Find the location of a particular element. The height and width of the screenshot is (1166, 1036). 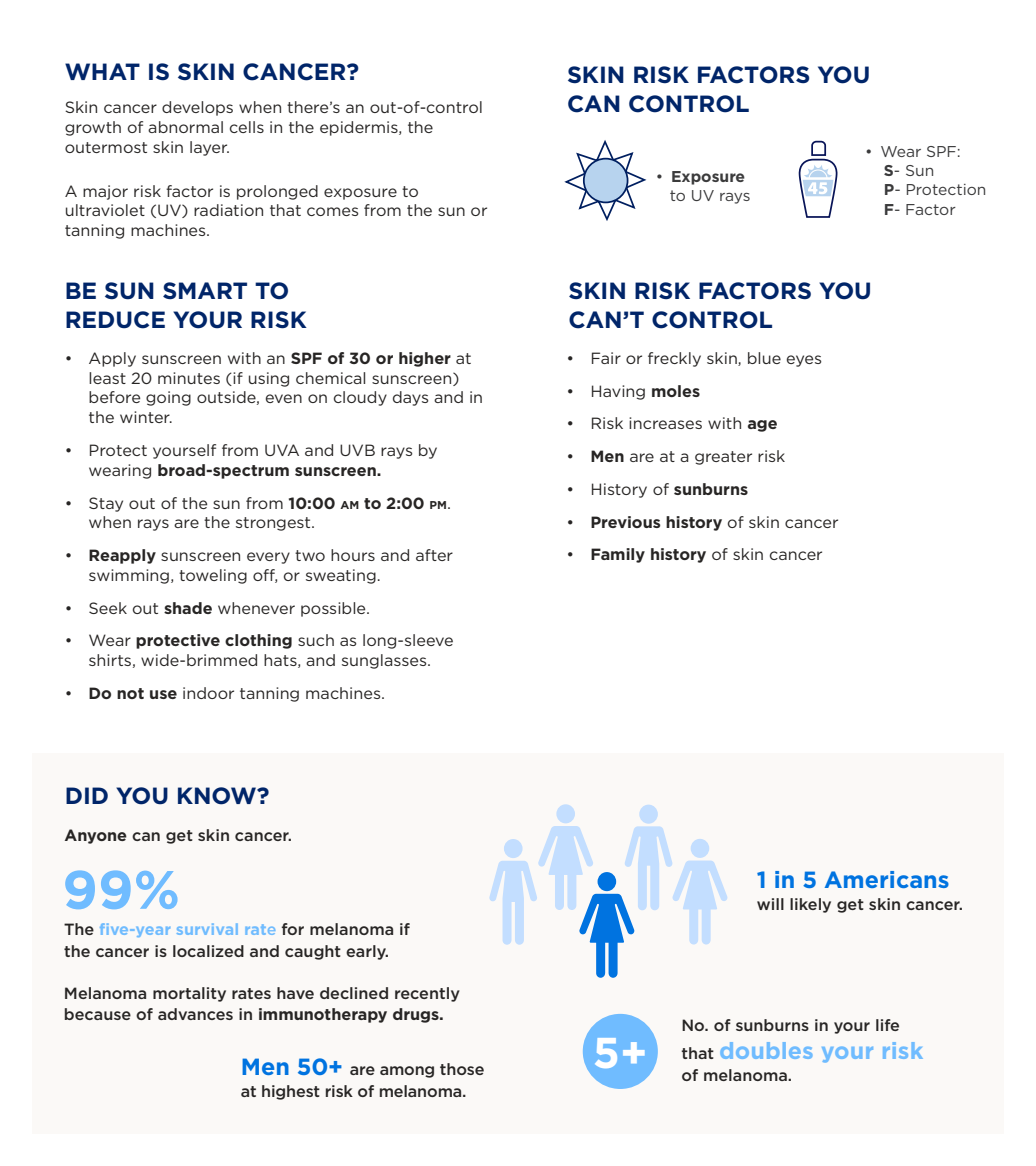

will is located at coordinates (770, 904).
